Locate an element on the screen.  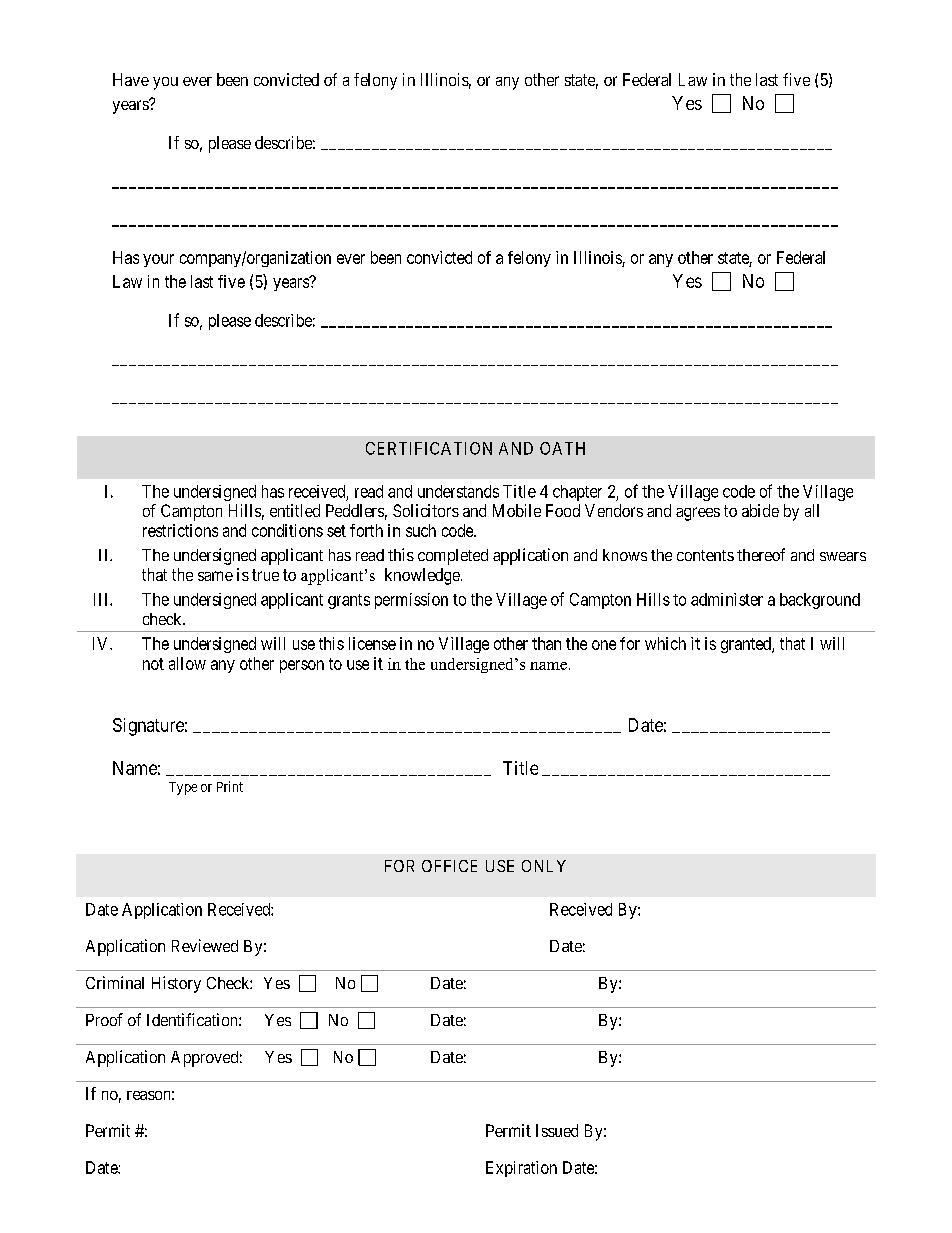
Issued is located at coordinates (557, 1130).
